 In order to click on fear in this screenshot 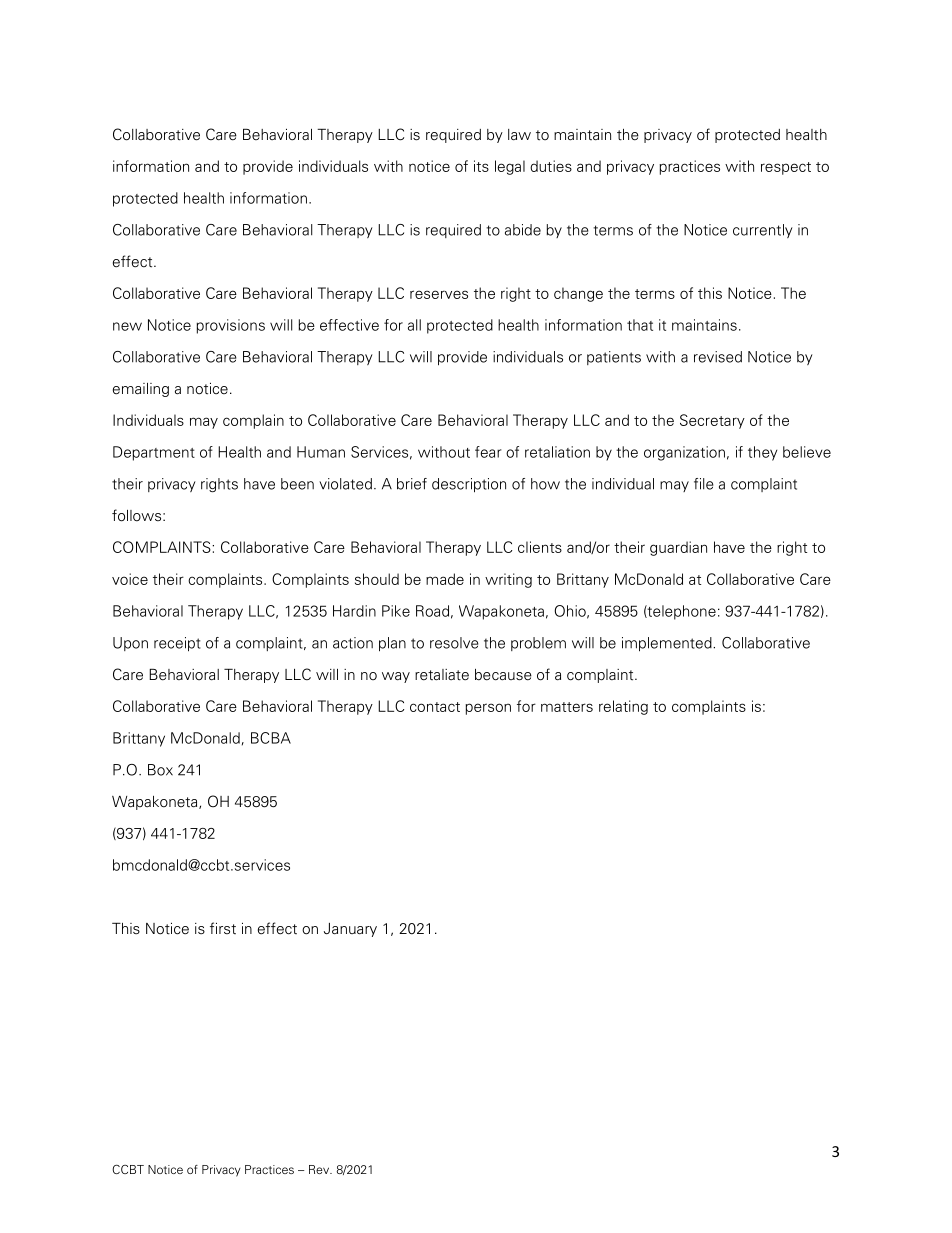, I will do `click(488, 452)`.
